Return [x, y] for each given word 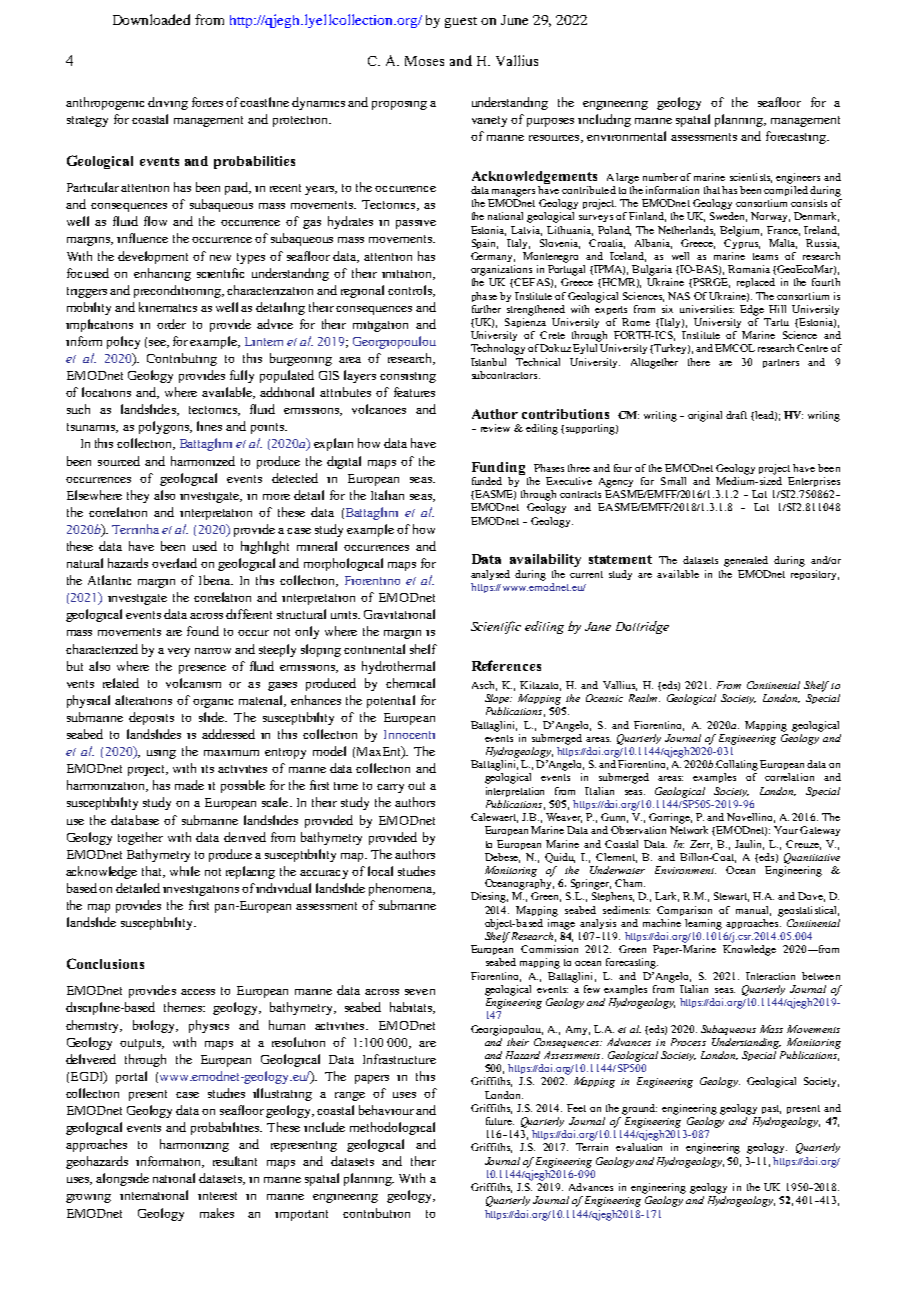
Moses [424, 61]
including [604, 120]
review [495, 428]
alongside [122, 1179]
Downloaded [151, 19]
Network [689, 830]
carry [390, 788]
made [189, 785]
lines [209, 426]
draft [736, 415]
